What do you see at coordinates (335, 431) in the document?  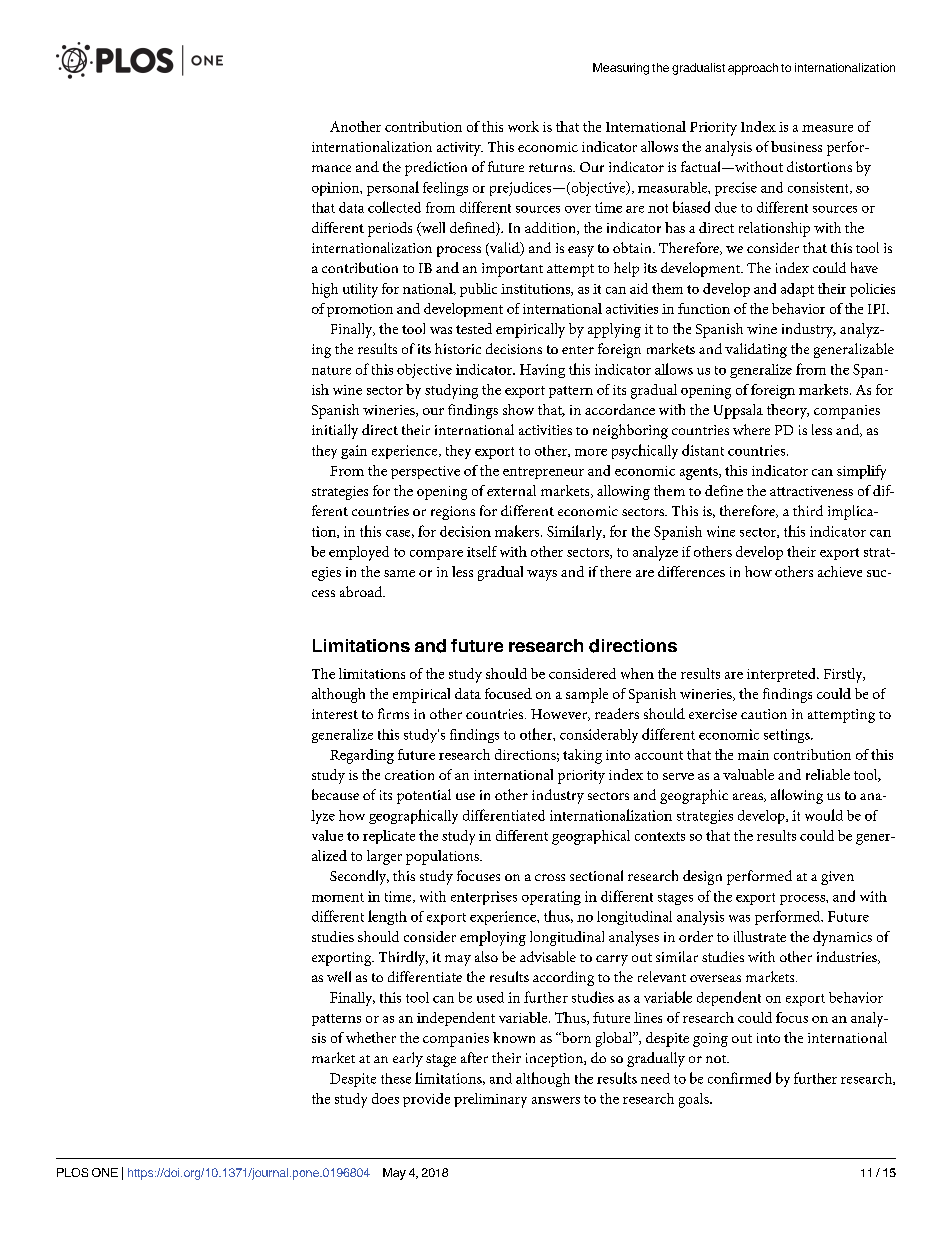 I see `initially` at bounding box center [335, 431].
